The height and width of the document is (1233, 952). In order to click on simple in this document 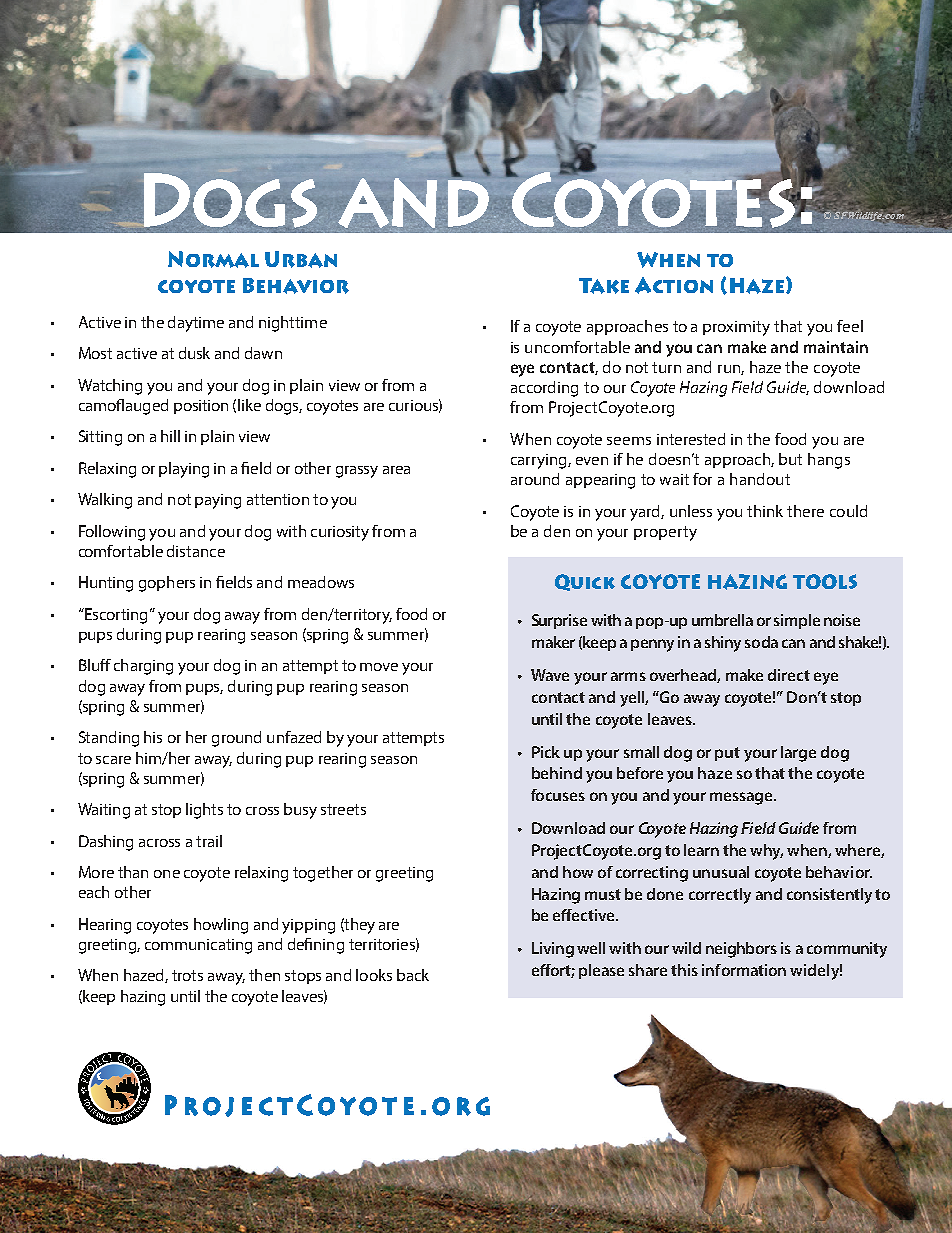, I will do `click(797, 621)`.
